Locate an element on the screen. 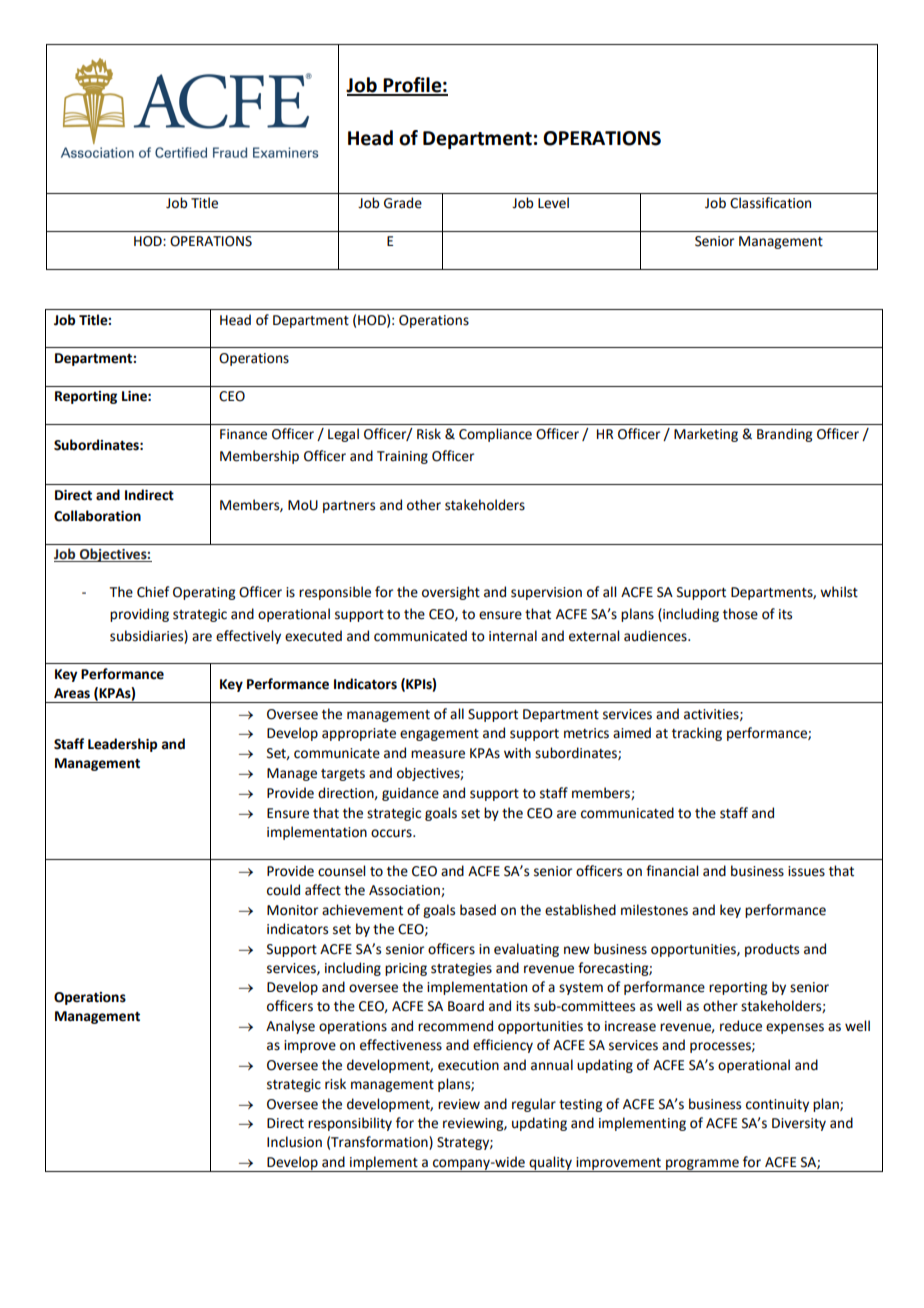  Level is located at coordinates (553, 203).
